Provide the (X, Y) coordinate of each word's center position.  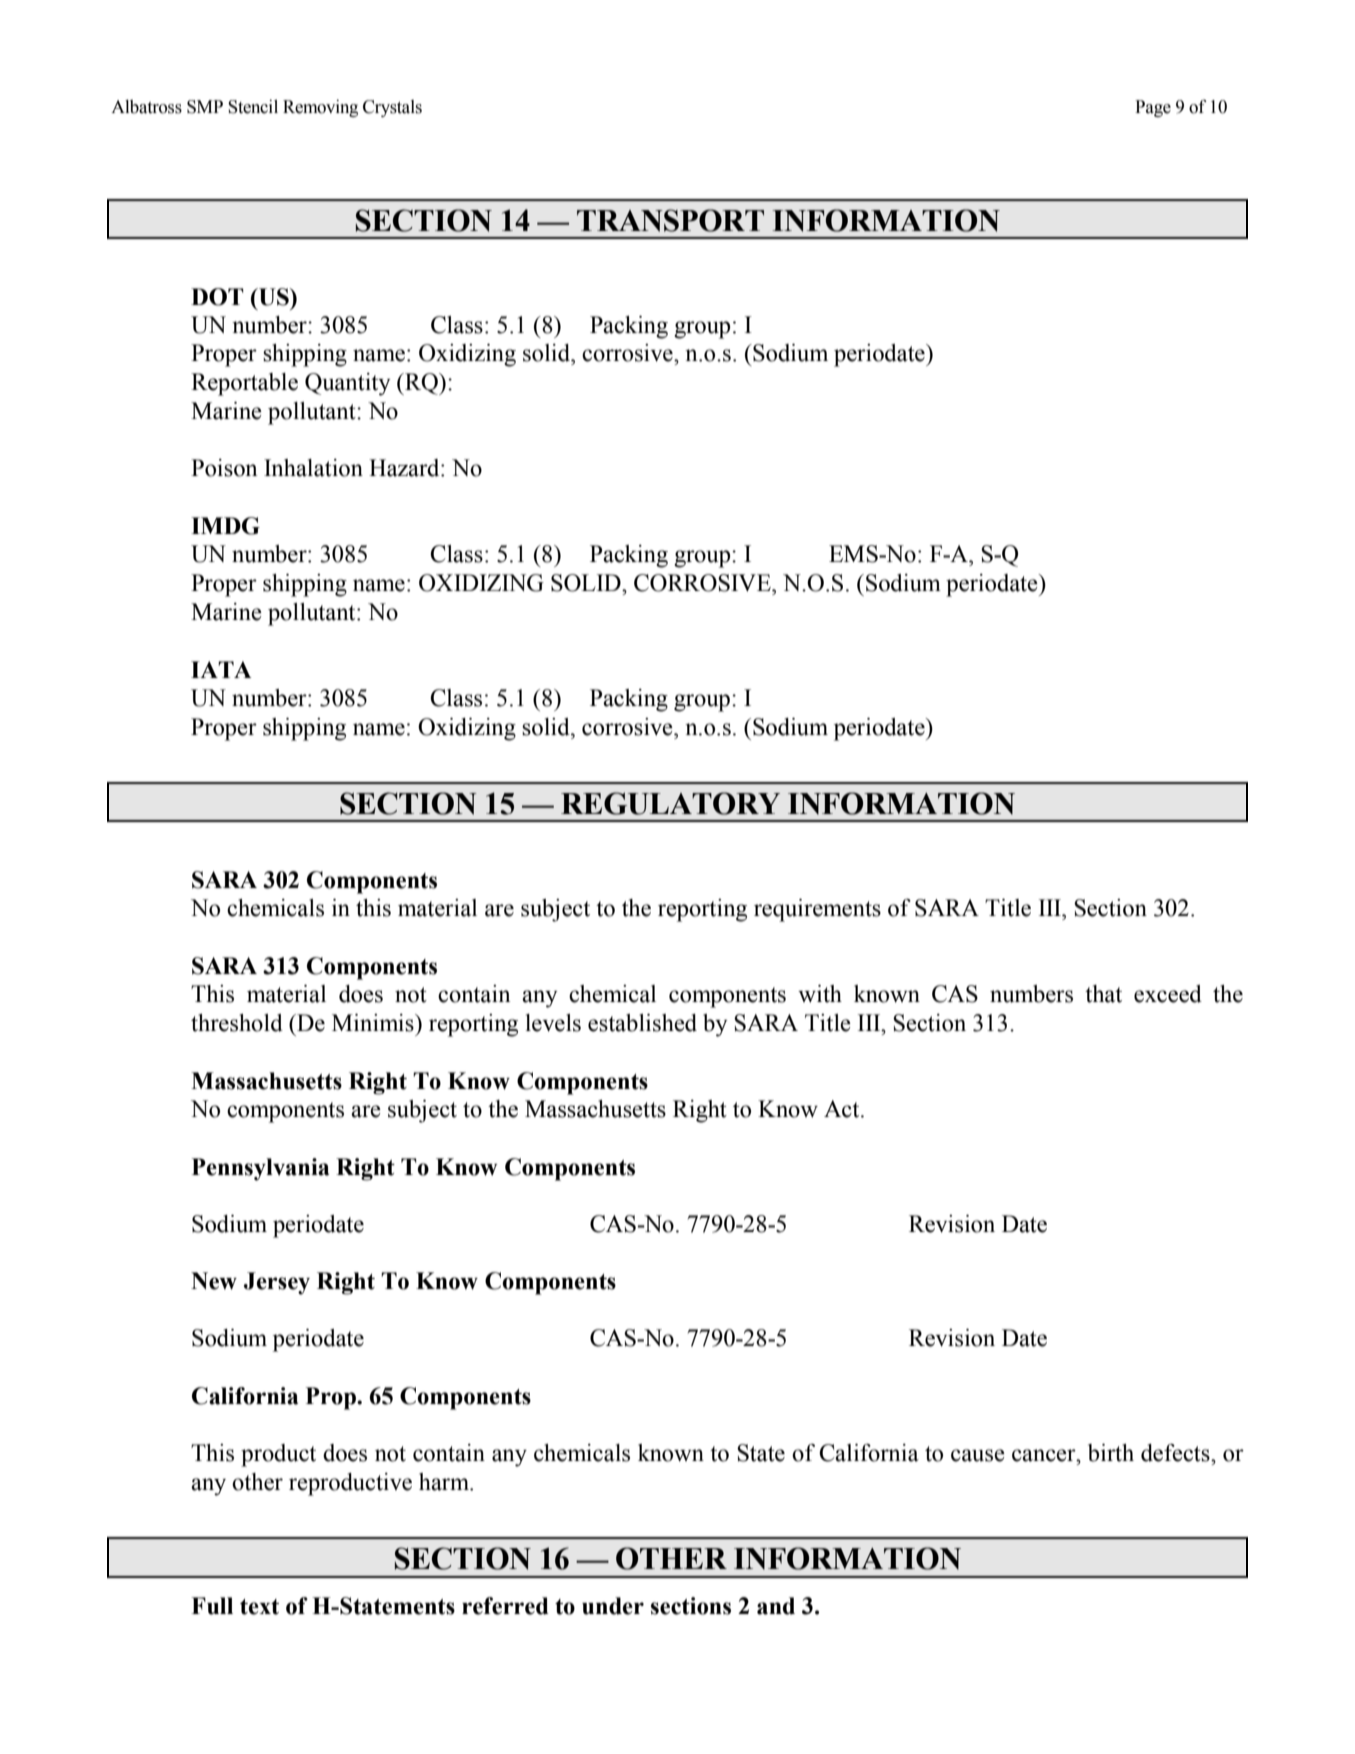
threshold (237, 1023)
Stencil (253, 107)
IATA (221, 669)
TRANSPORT (670, 220)
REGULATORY (670, 803)
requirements (817, 910)
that (1103, 994)
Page (1153, 108)
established (642, 1023)
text (259, 1607)
